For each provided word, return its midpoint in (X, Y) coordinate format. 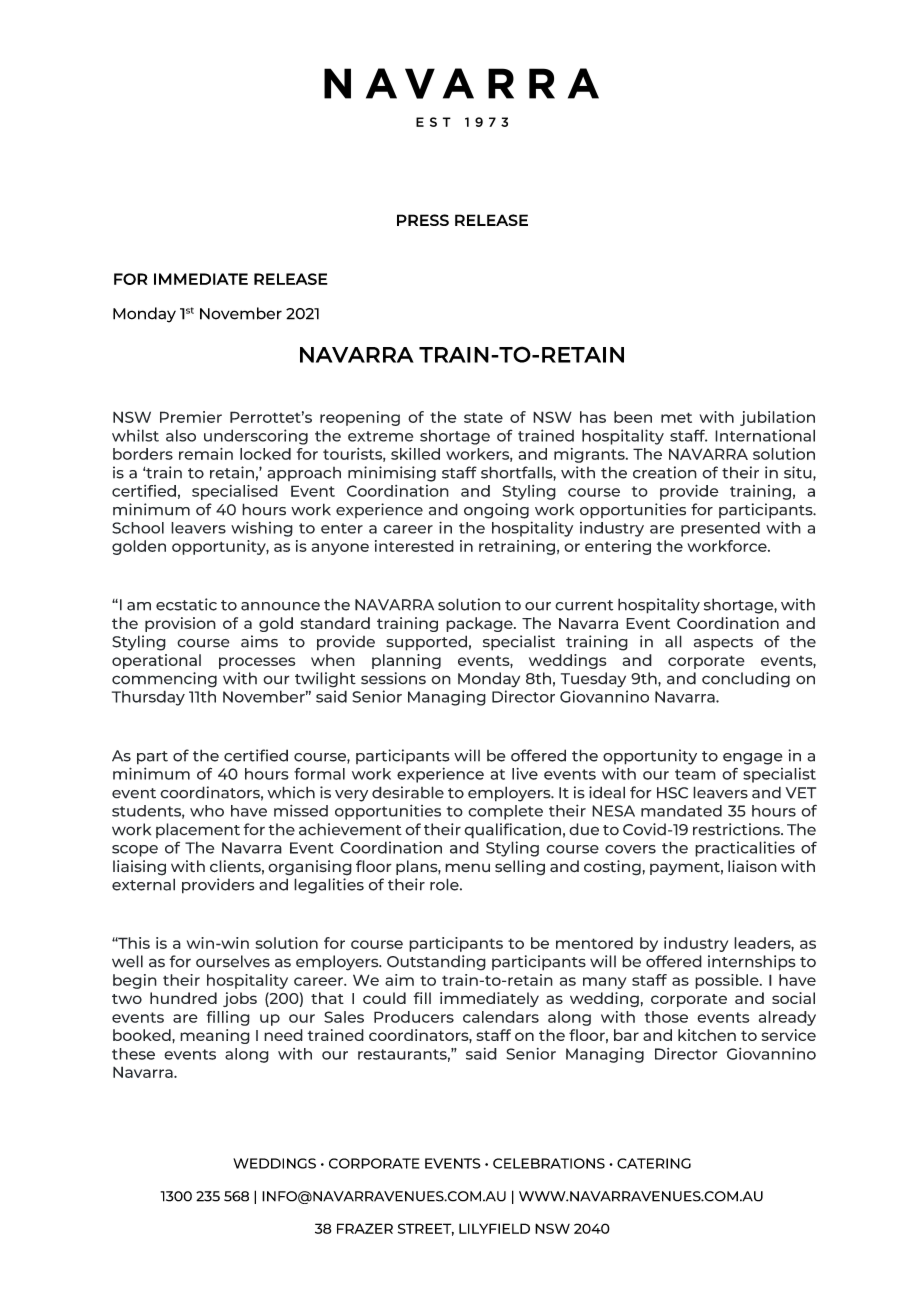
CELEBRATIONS (549, 1163)
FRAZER (365, 1228)
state (483, 417)
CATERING (654, 1163)
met (676, 417)
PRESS (423, 220)
